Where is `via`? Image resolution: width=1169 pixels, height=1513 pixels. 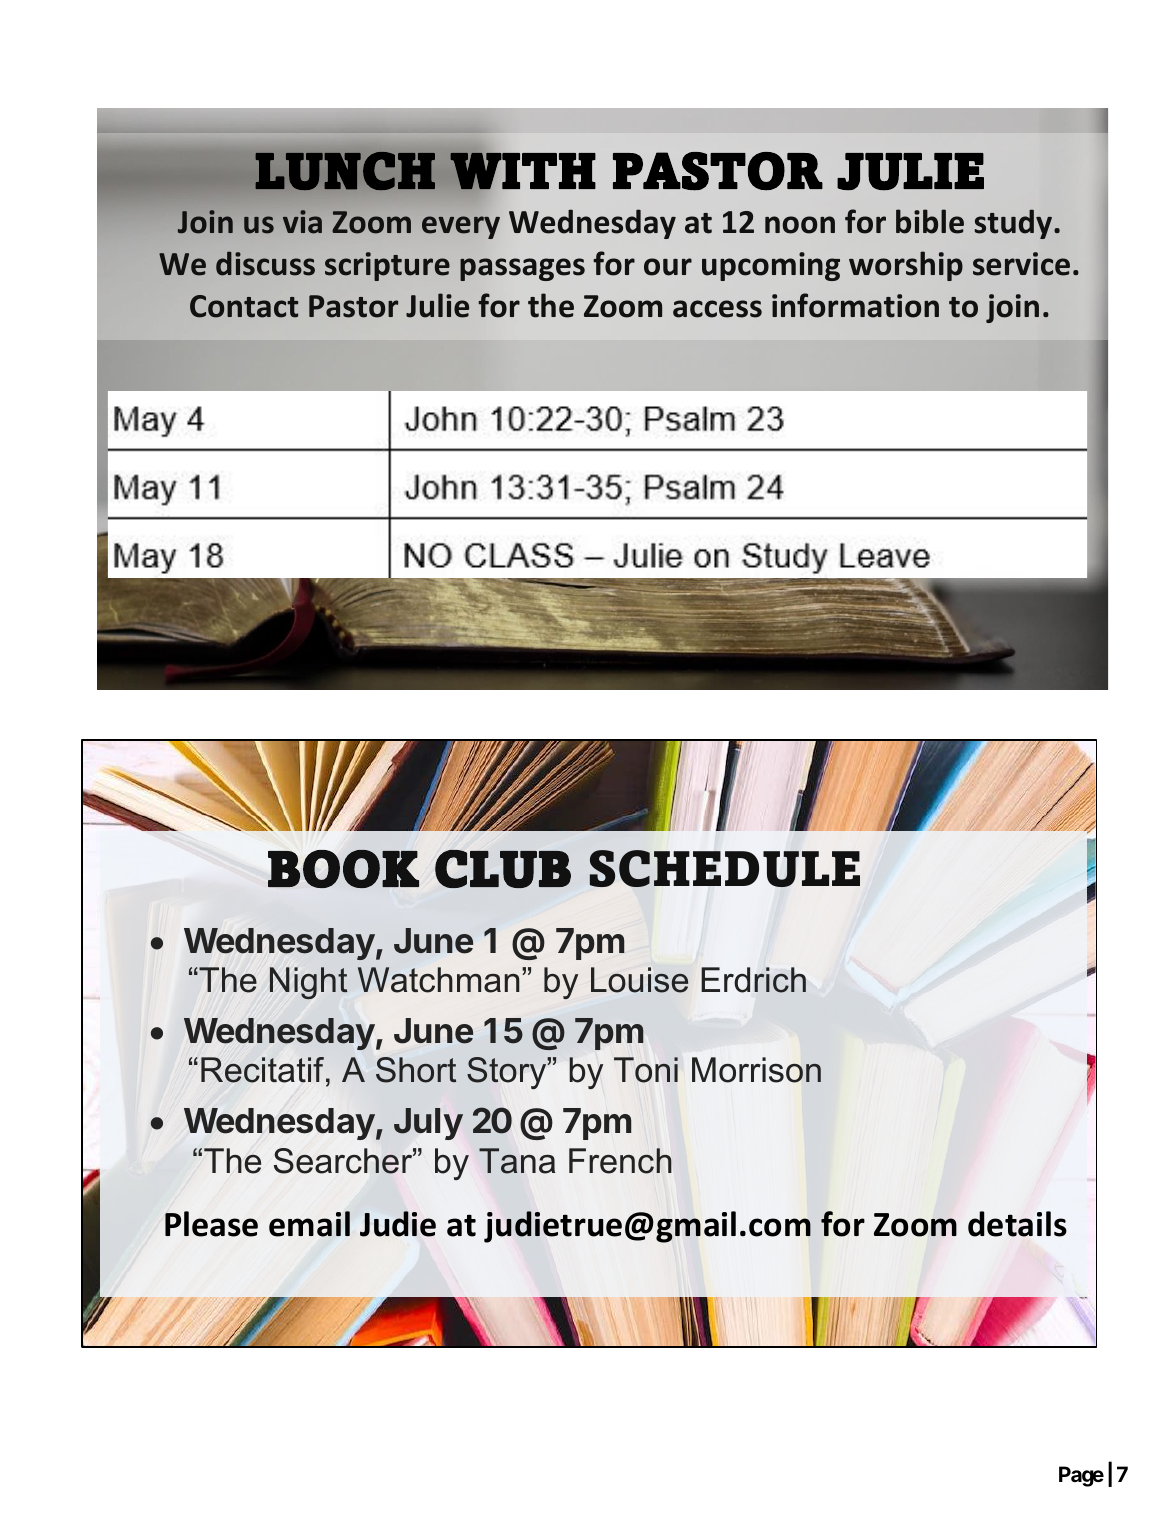
via is located at coordinates (302, 222).
